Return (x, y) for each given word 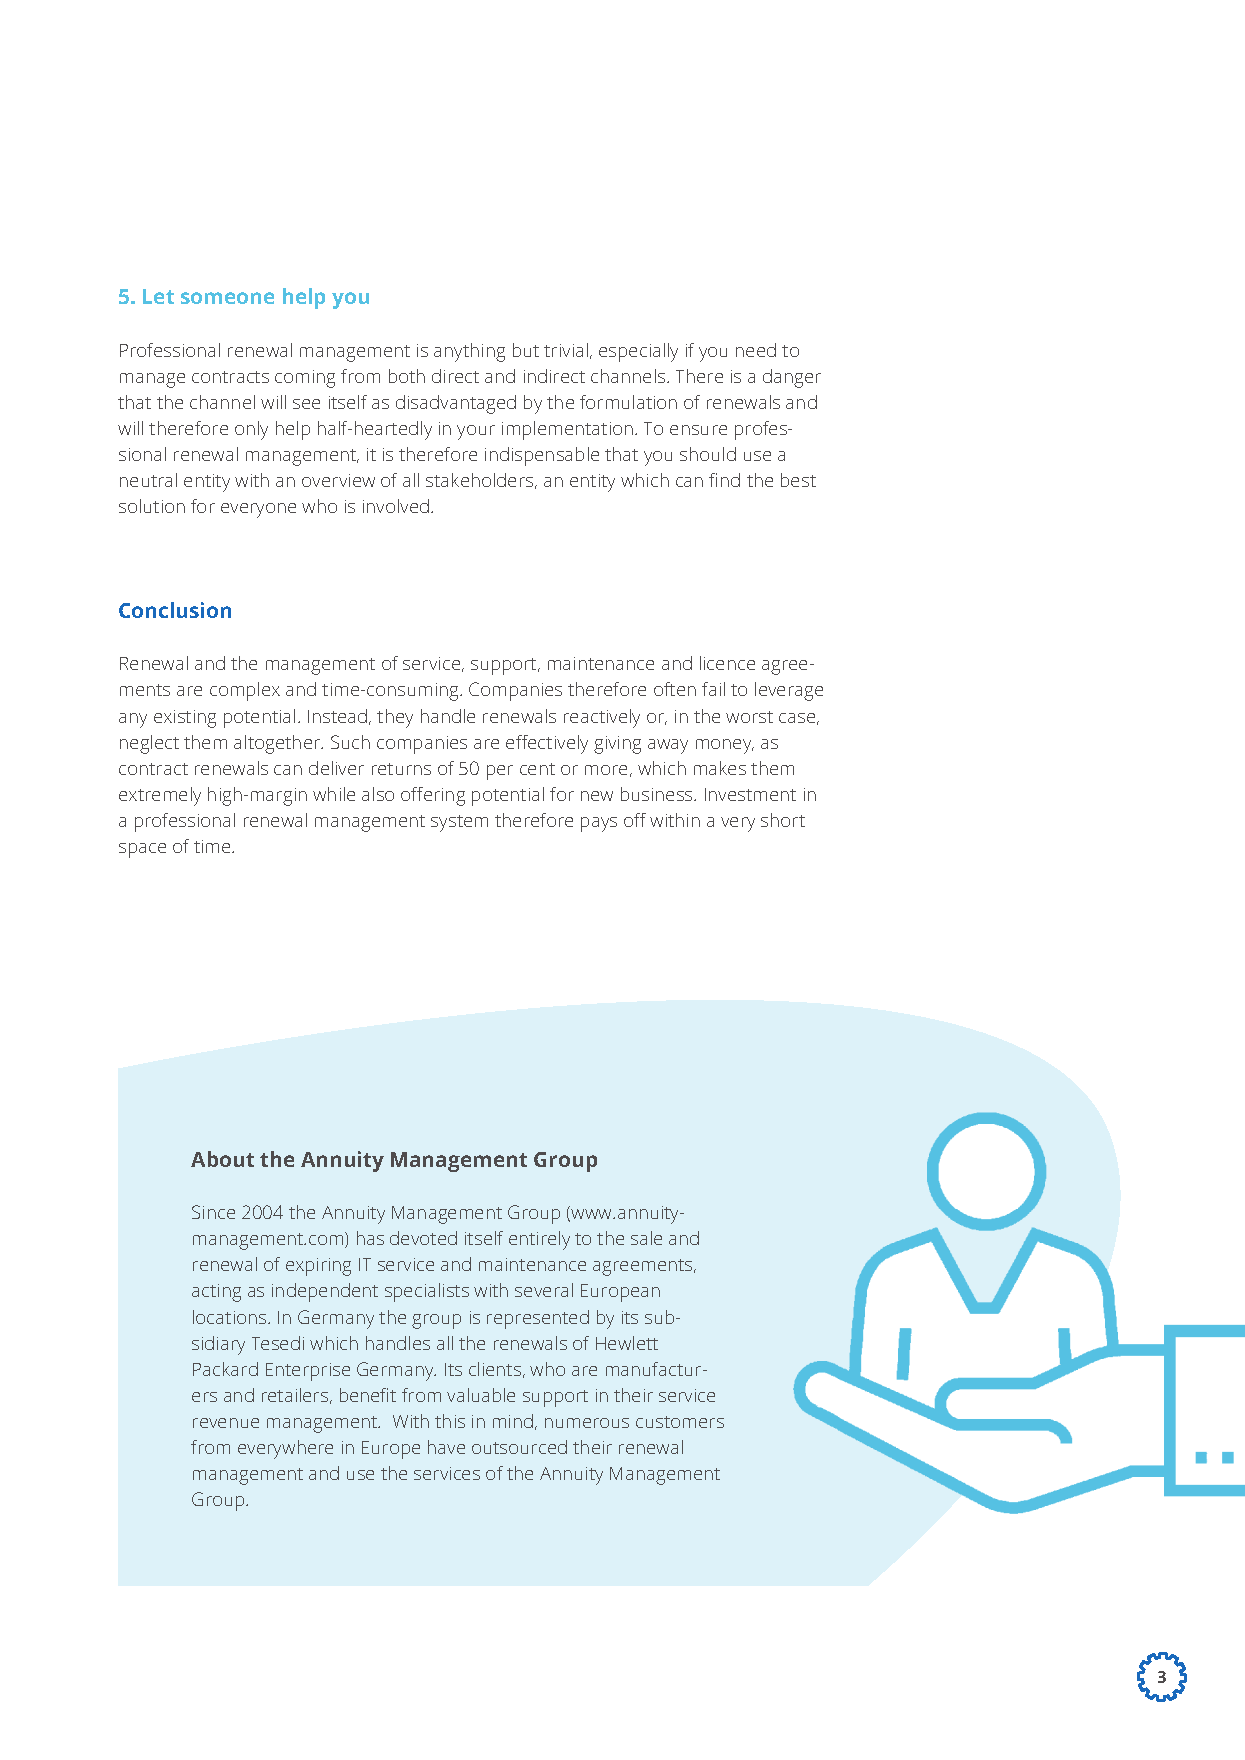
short (783, 820)
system (459, 823)
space (142, 850)
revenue (226, 1423)
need (756, 350)
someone (227, 298)
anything (469, 352)
